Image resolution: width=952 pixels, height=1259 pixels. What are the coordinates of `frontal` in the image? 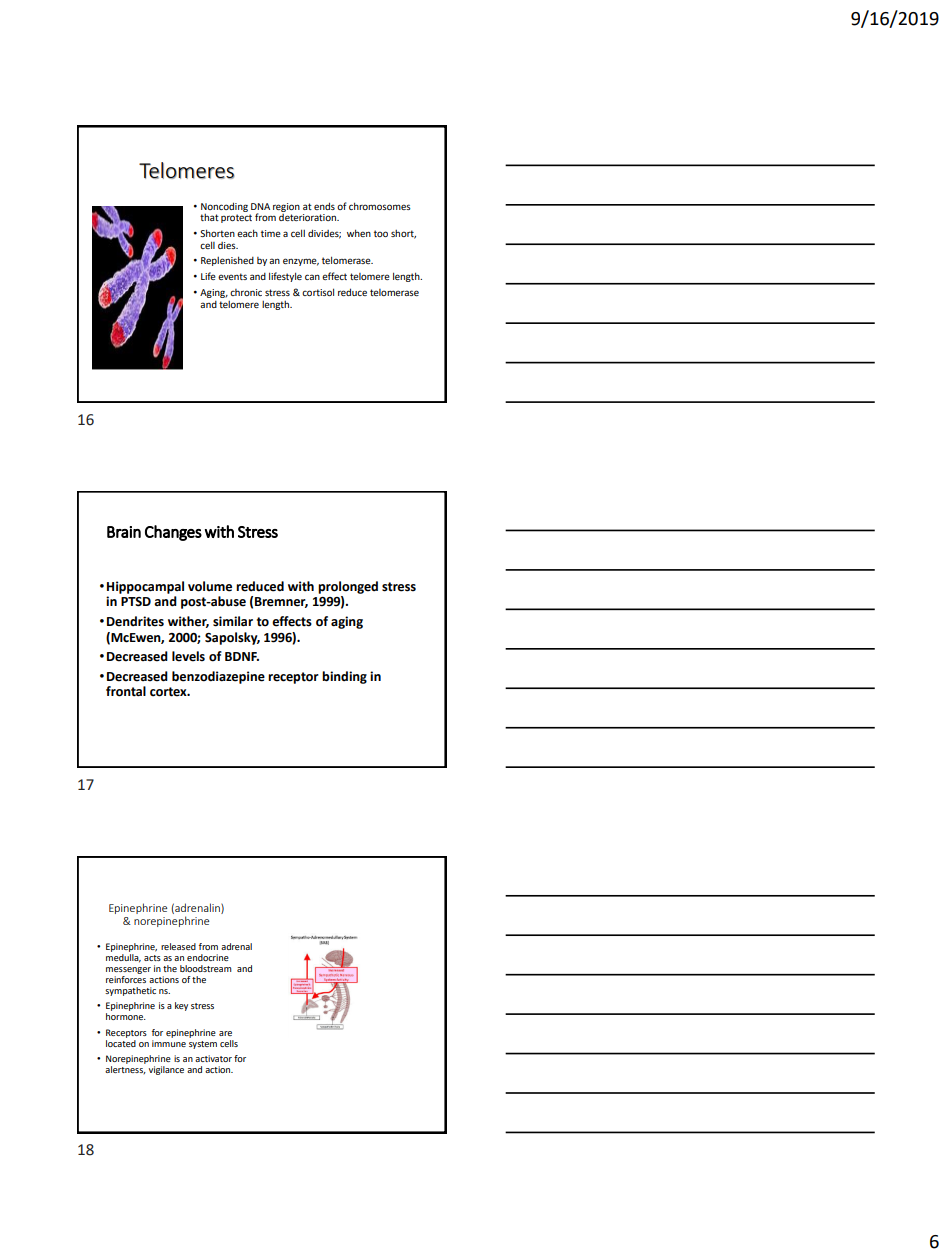 It's located at (126, 691).
